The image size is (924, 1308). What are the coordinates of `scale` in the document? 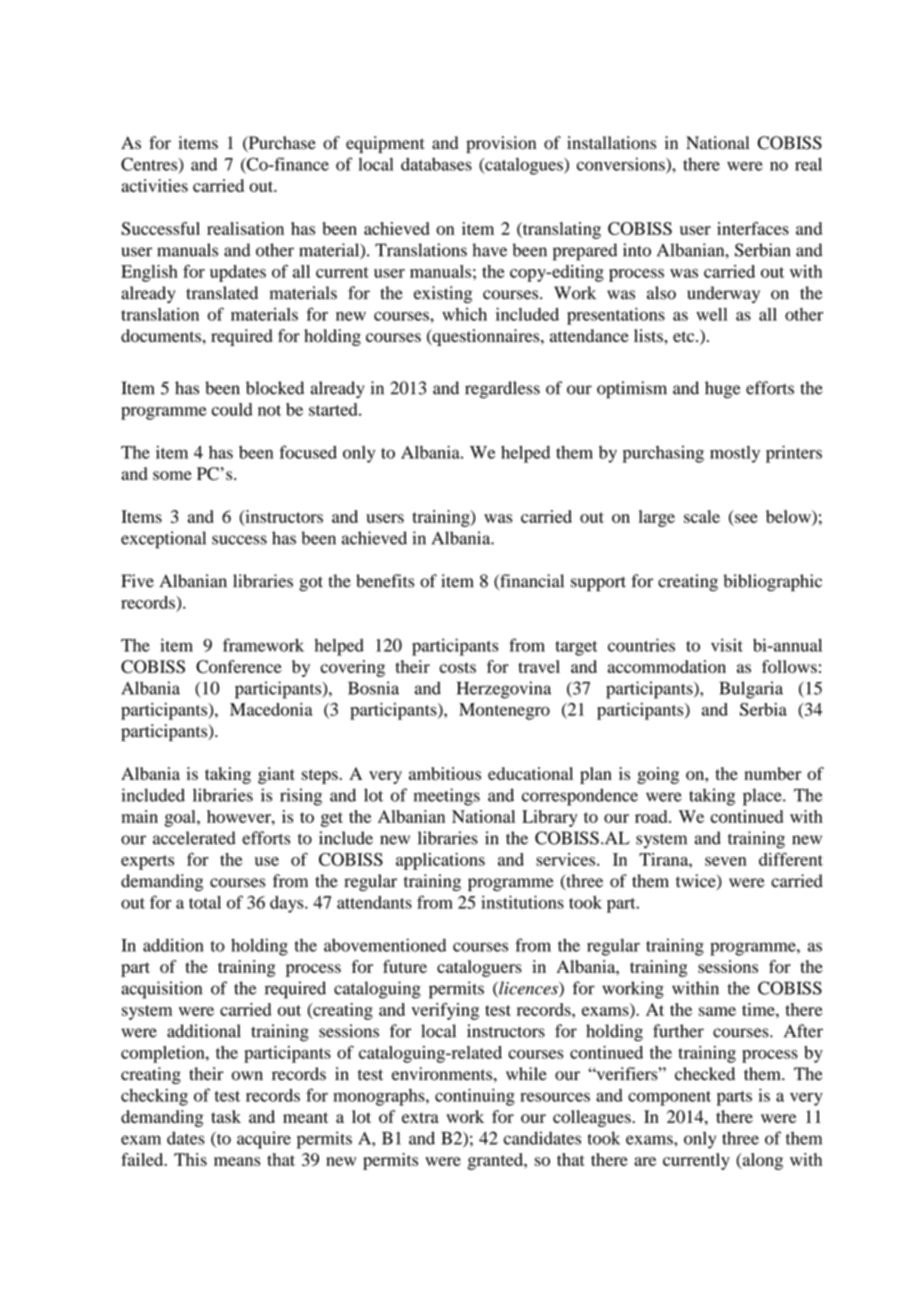 It's located at (702, 516).
